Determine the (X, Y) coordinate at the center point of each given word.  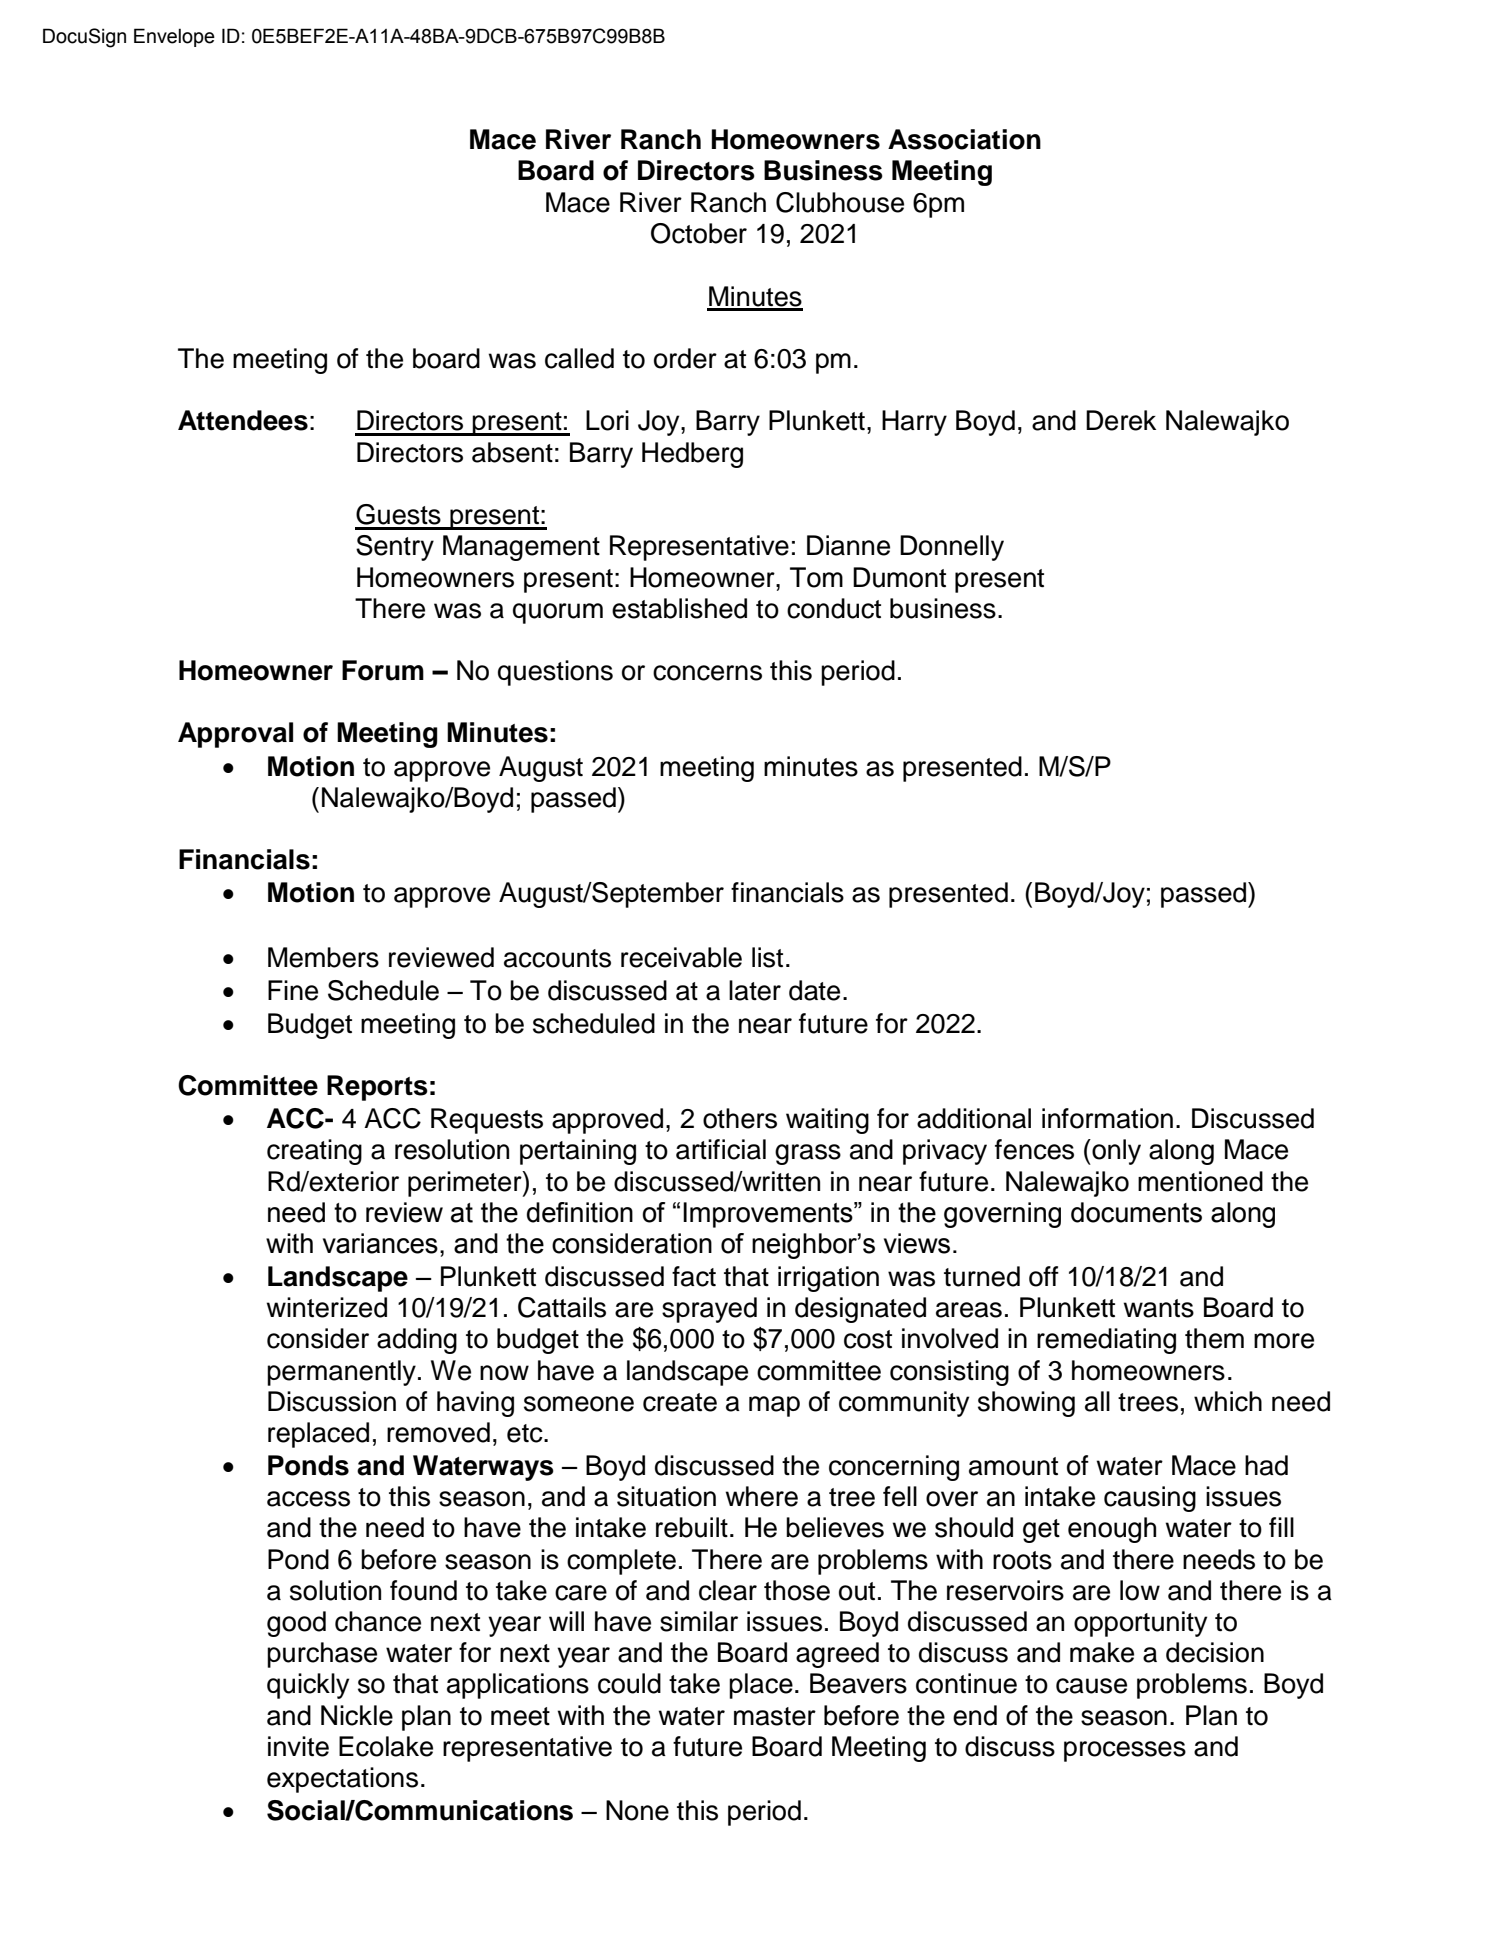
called (579, 358)
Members (323, 957)
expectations (342, 1780)
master (775, 1716)
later (755, 990)
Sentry (395, 548)
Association (964, 139)
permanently (341, 1373)
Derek (1121, 420)
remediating (1106, 1341)
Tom (816, 577)
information (1107, 1118)
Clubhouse (840, 202)
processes (1125, 1751)
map (774, 1406)
